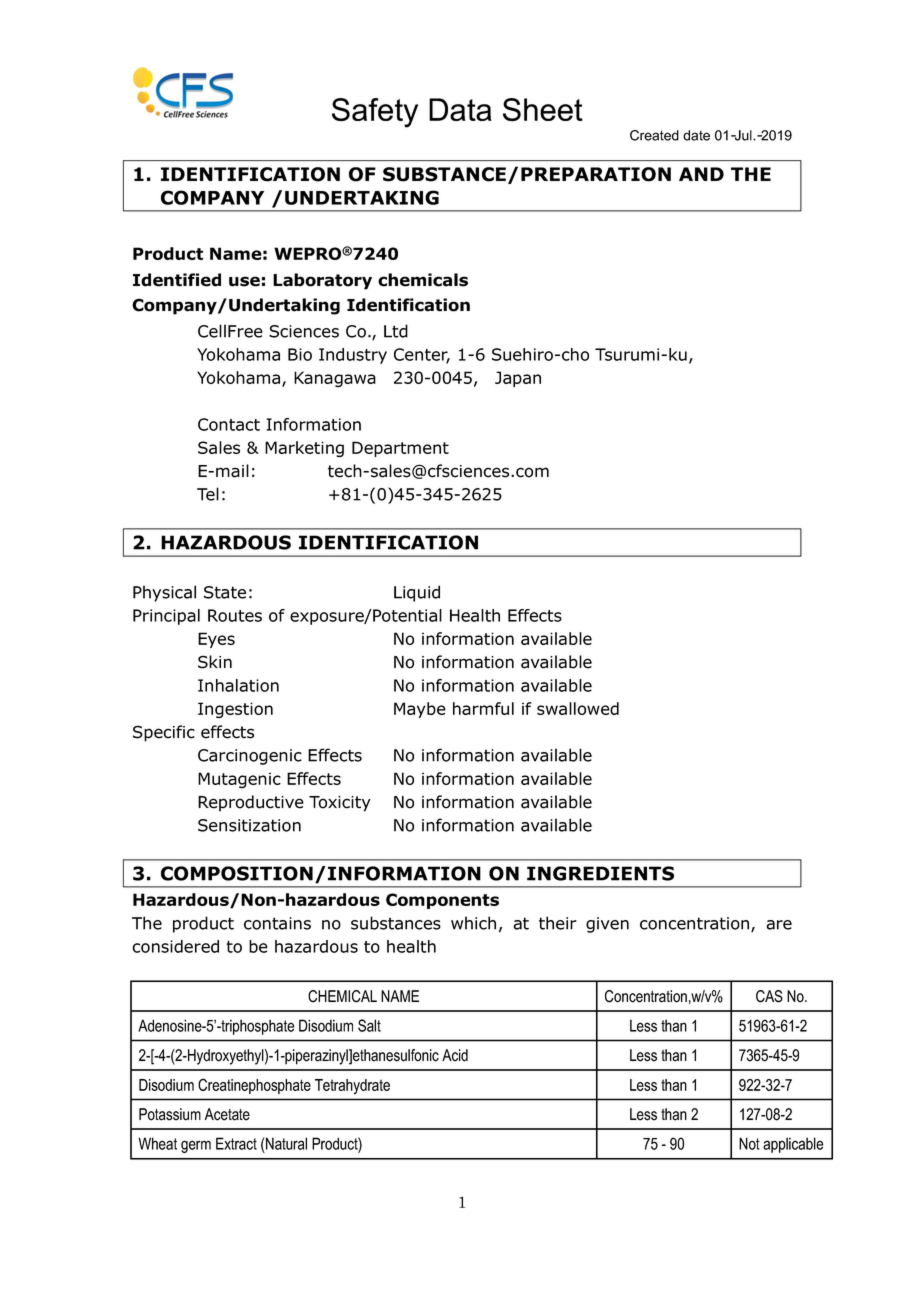 This image has height=1308, width=924. Describe the element at coordinates (779, 925) in the image. I see `are` at that location.
